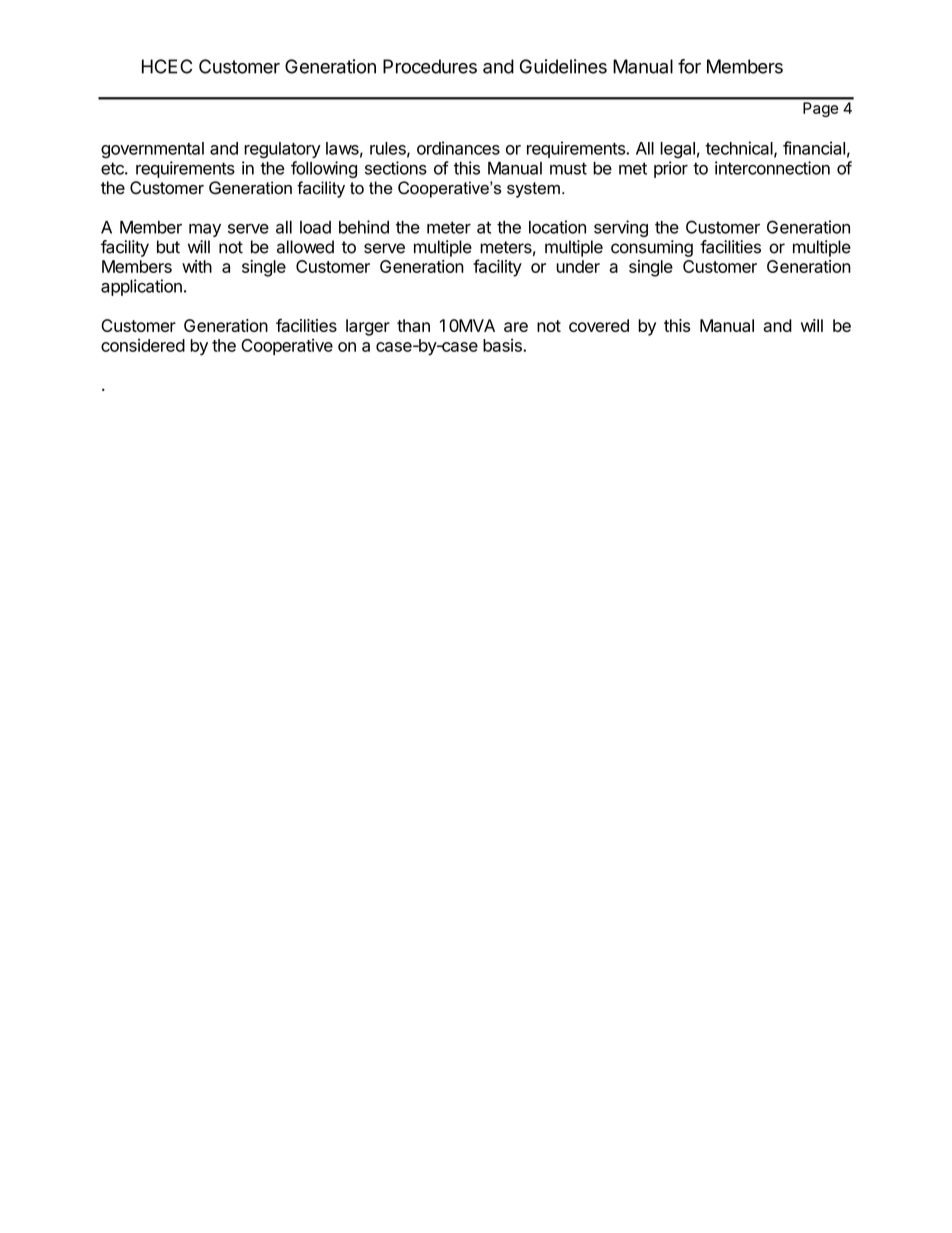 This screenshot has height=1233, width=952. What do you see at coordinates (205, 230) in the screenshot?
I see `may` at bounding box center [205, 230].
